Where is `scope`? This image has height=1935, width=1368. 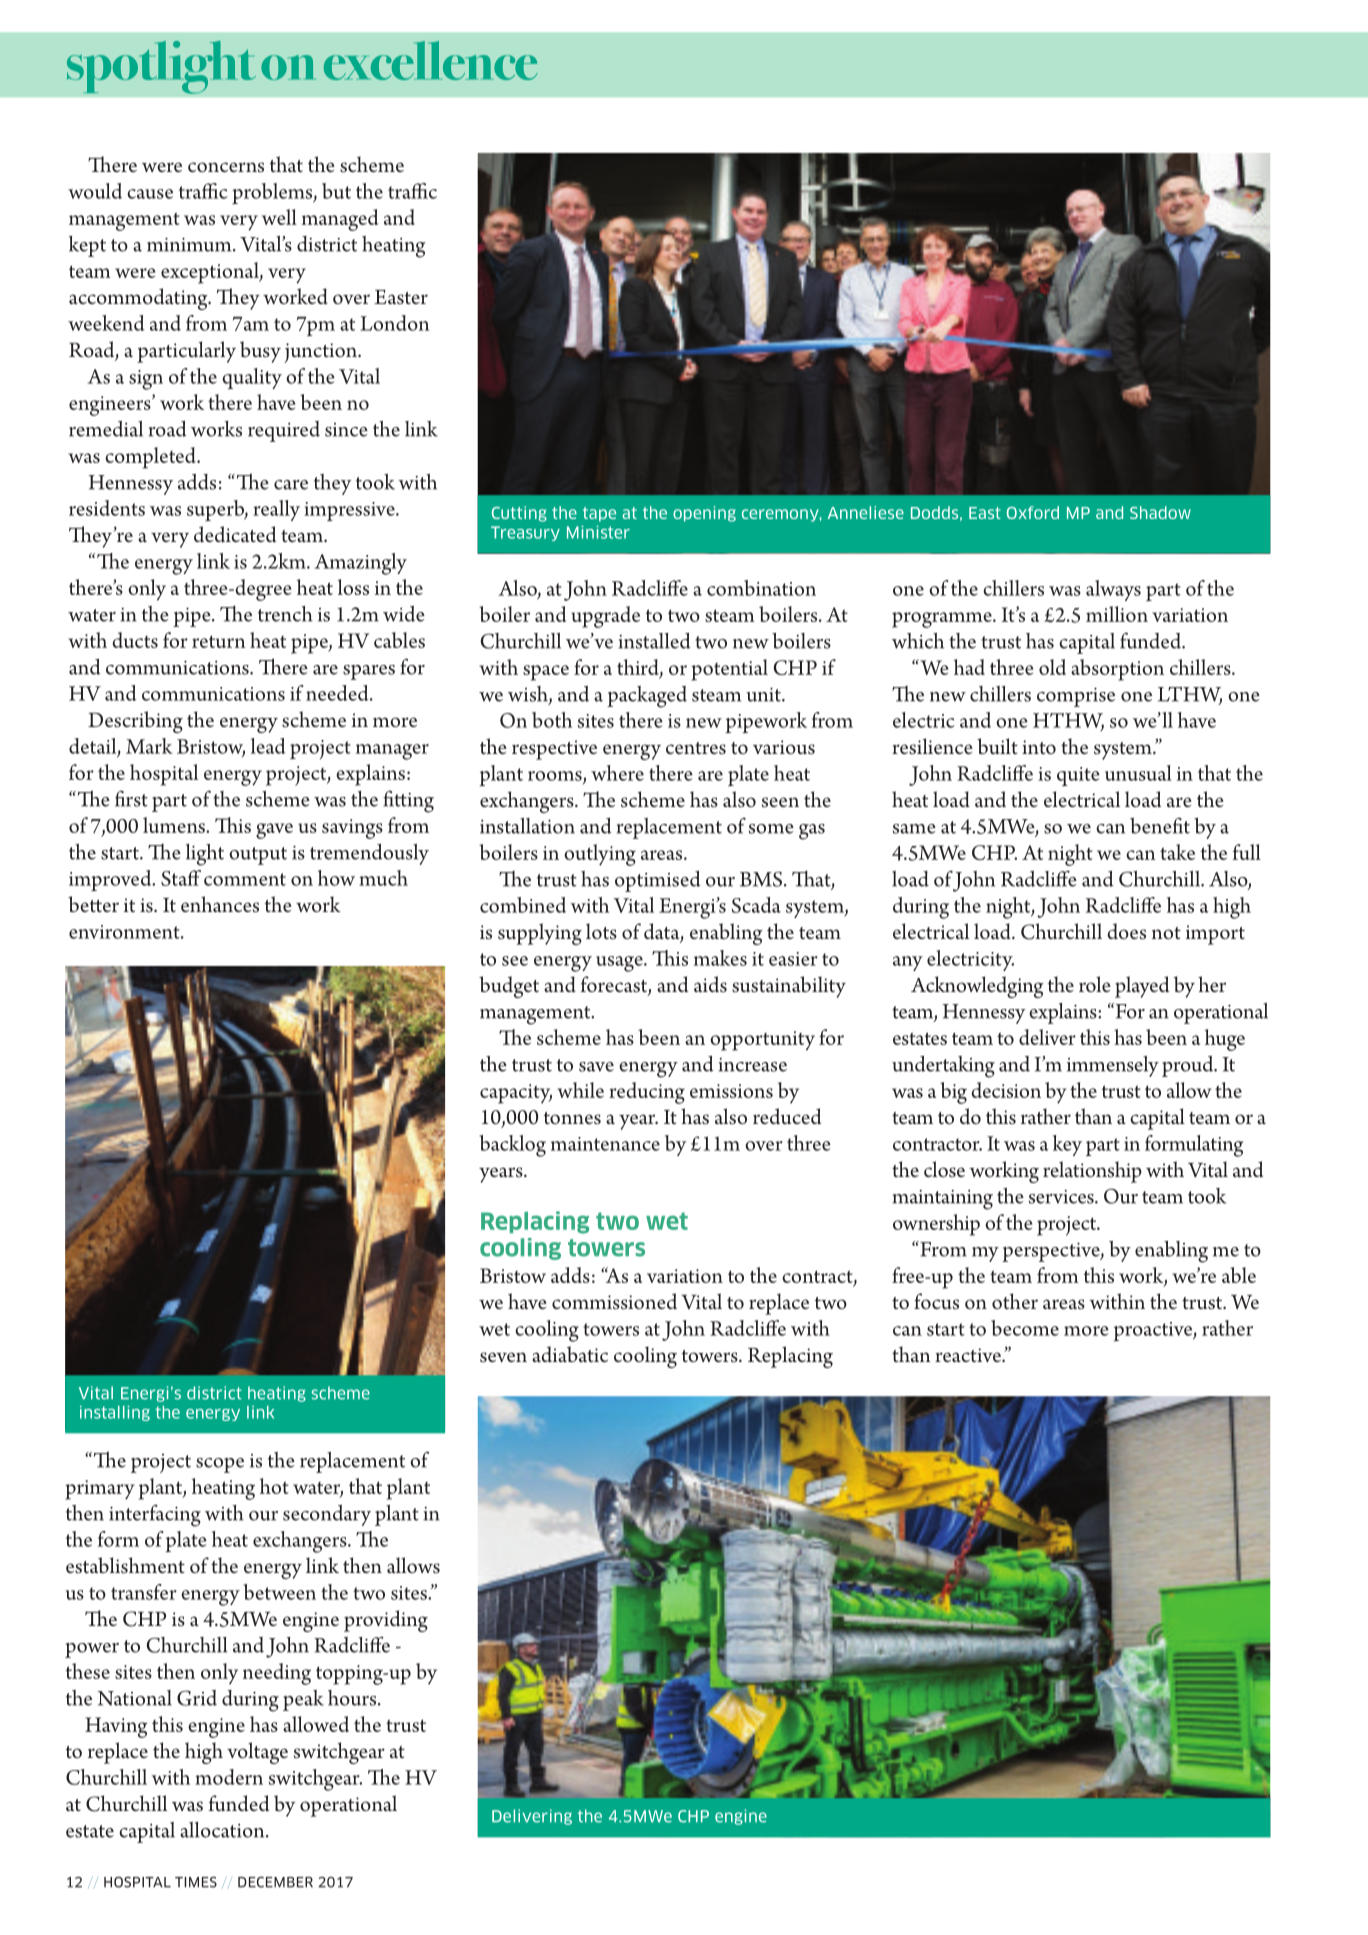
scope is located at coordinates (220, 1465).
